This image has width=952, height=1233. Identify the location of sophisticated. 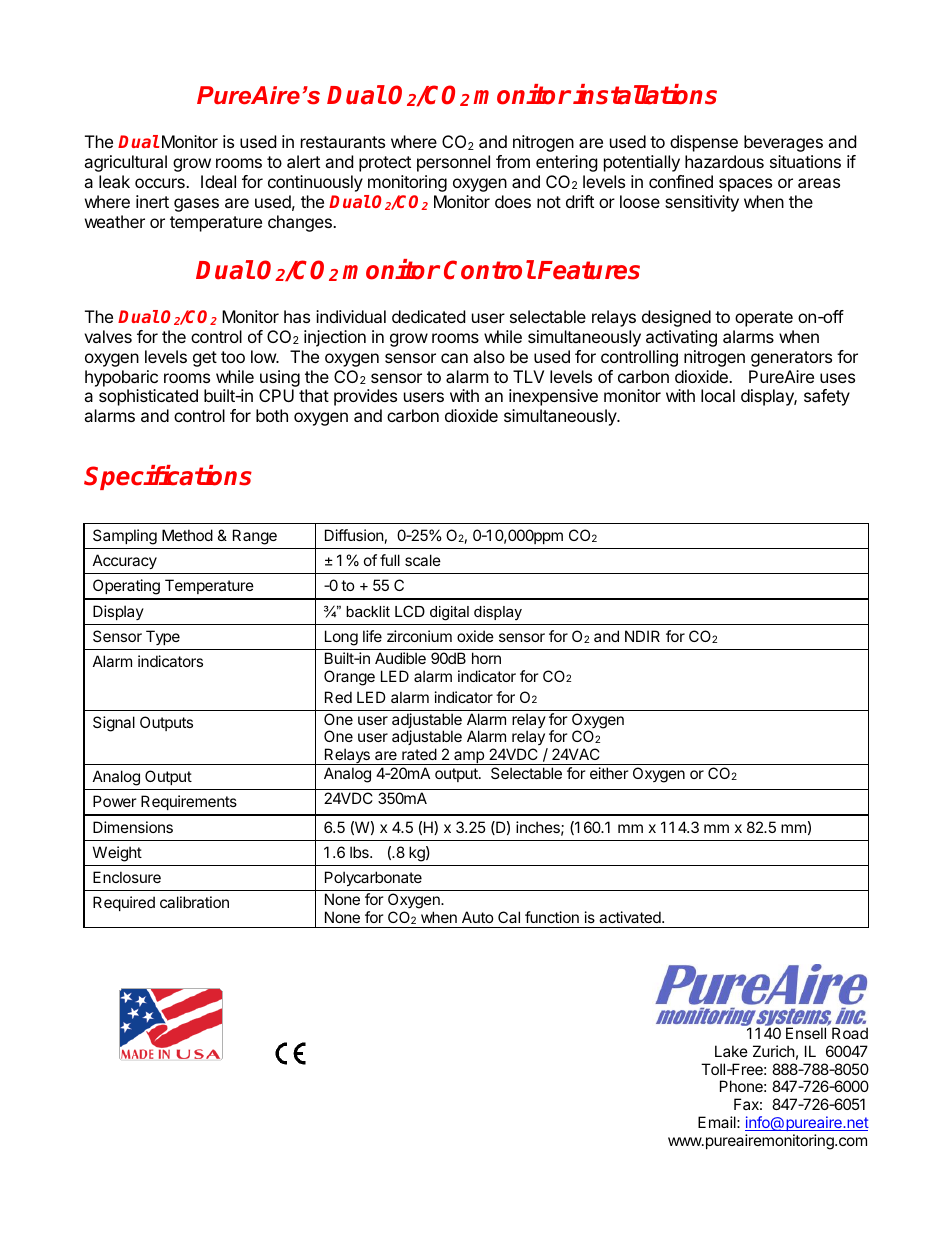
(148, 397).
